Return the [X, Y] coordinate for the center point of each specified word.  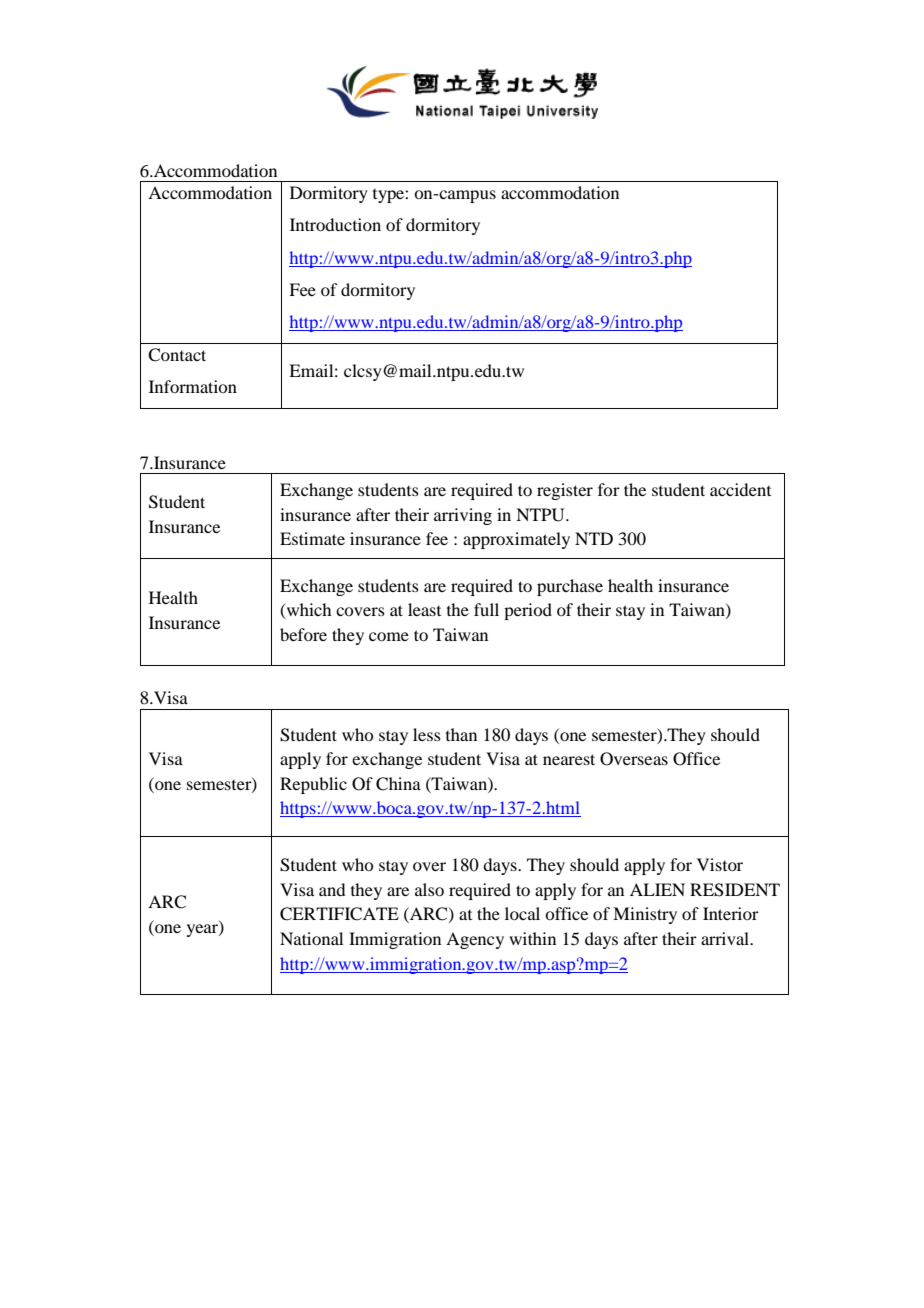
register [565, 491]
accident [740, 489]
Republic [313, 785]
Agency [475, 940]
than [461, 734]
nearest [569, 759]
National [311, 938]
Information [193, 386]
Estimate [312, 538]
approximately [516, 540]
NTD [594, 538]
